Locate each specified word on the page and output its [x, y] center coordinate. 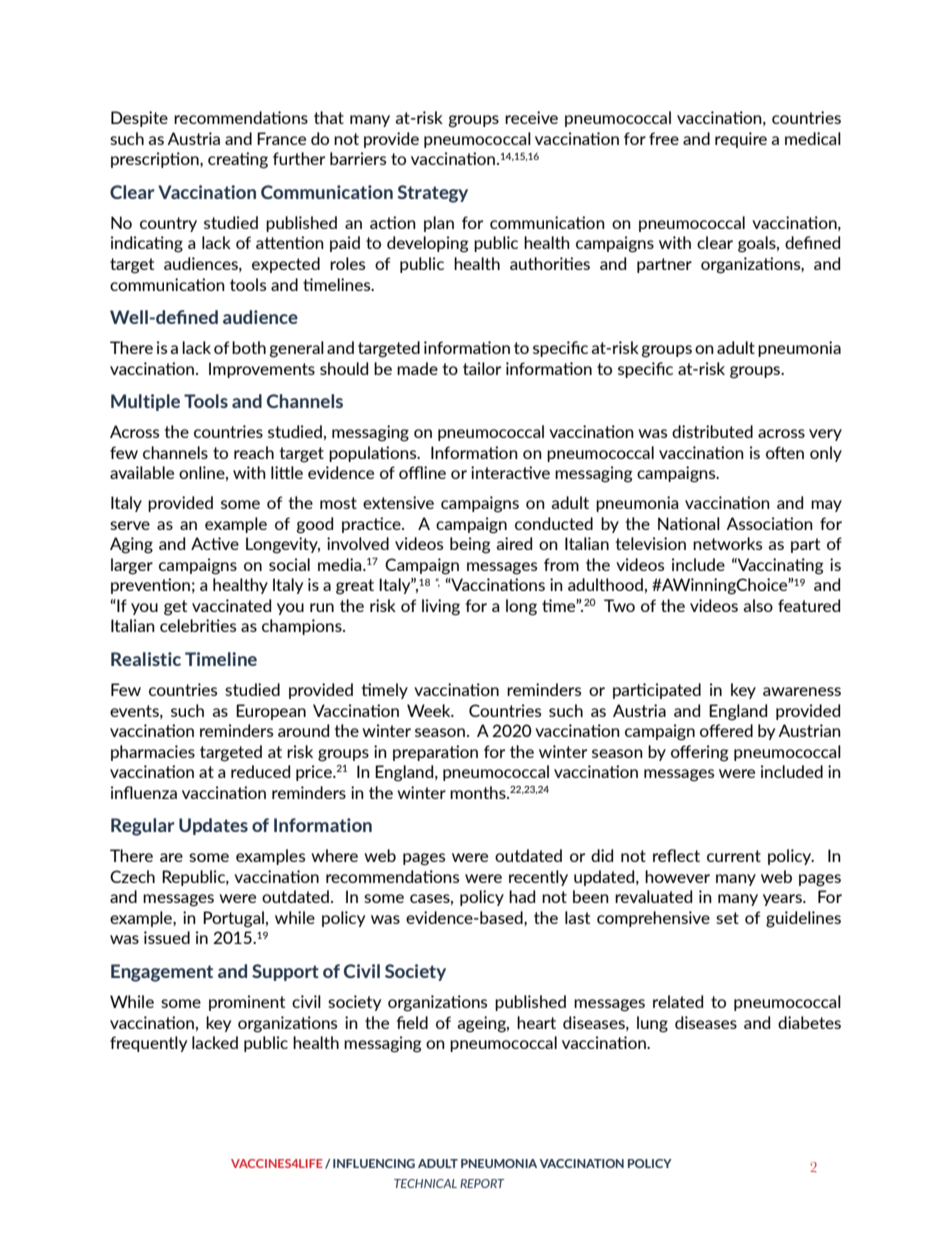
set [727, 918]
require [741, 140]
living [441, 607]
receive [531, 117]
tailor [482, 368]
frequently [148, 1044]
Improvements [262, 370]
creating [238, 160]
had [522, 896]
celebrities [198, 625]
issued [167, 937]
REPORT [482, 1183]
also [758, 605]
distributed [712, 431]
